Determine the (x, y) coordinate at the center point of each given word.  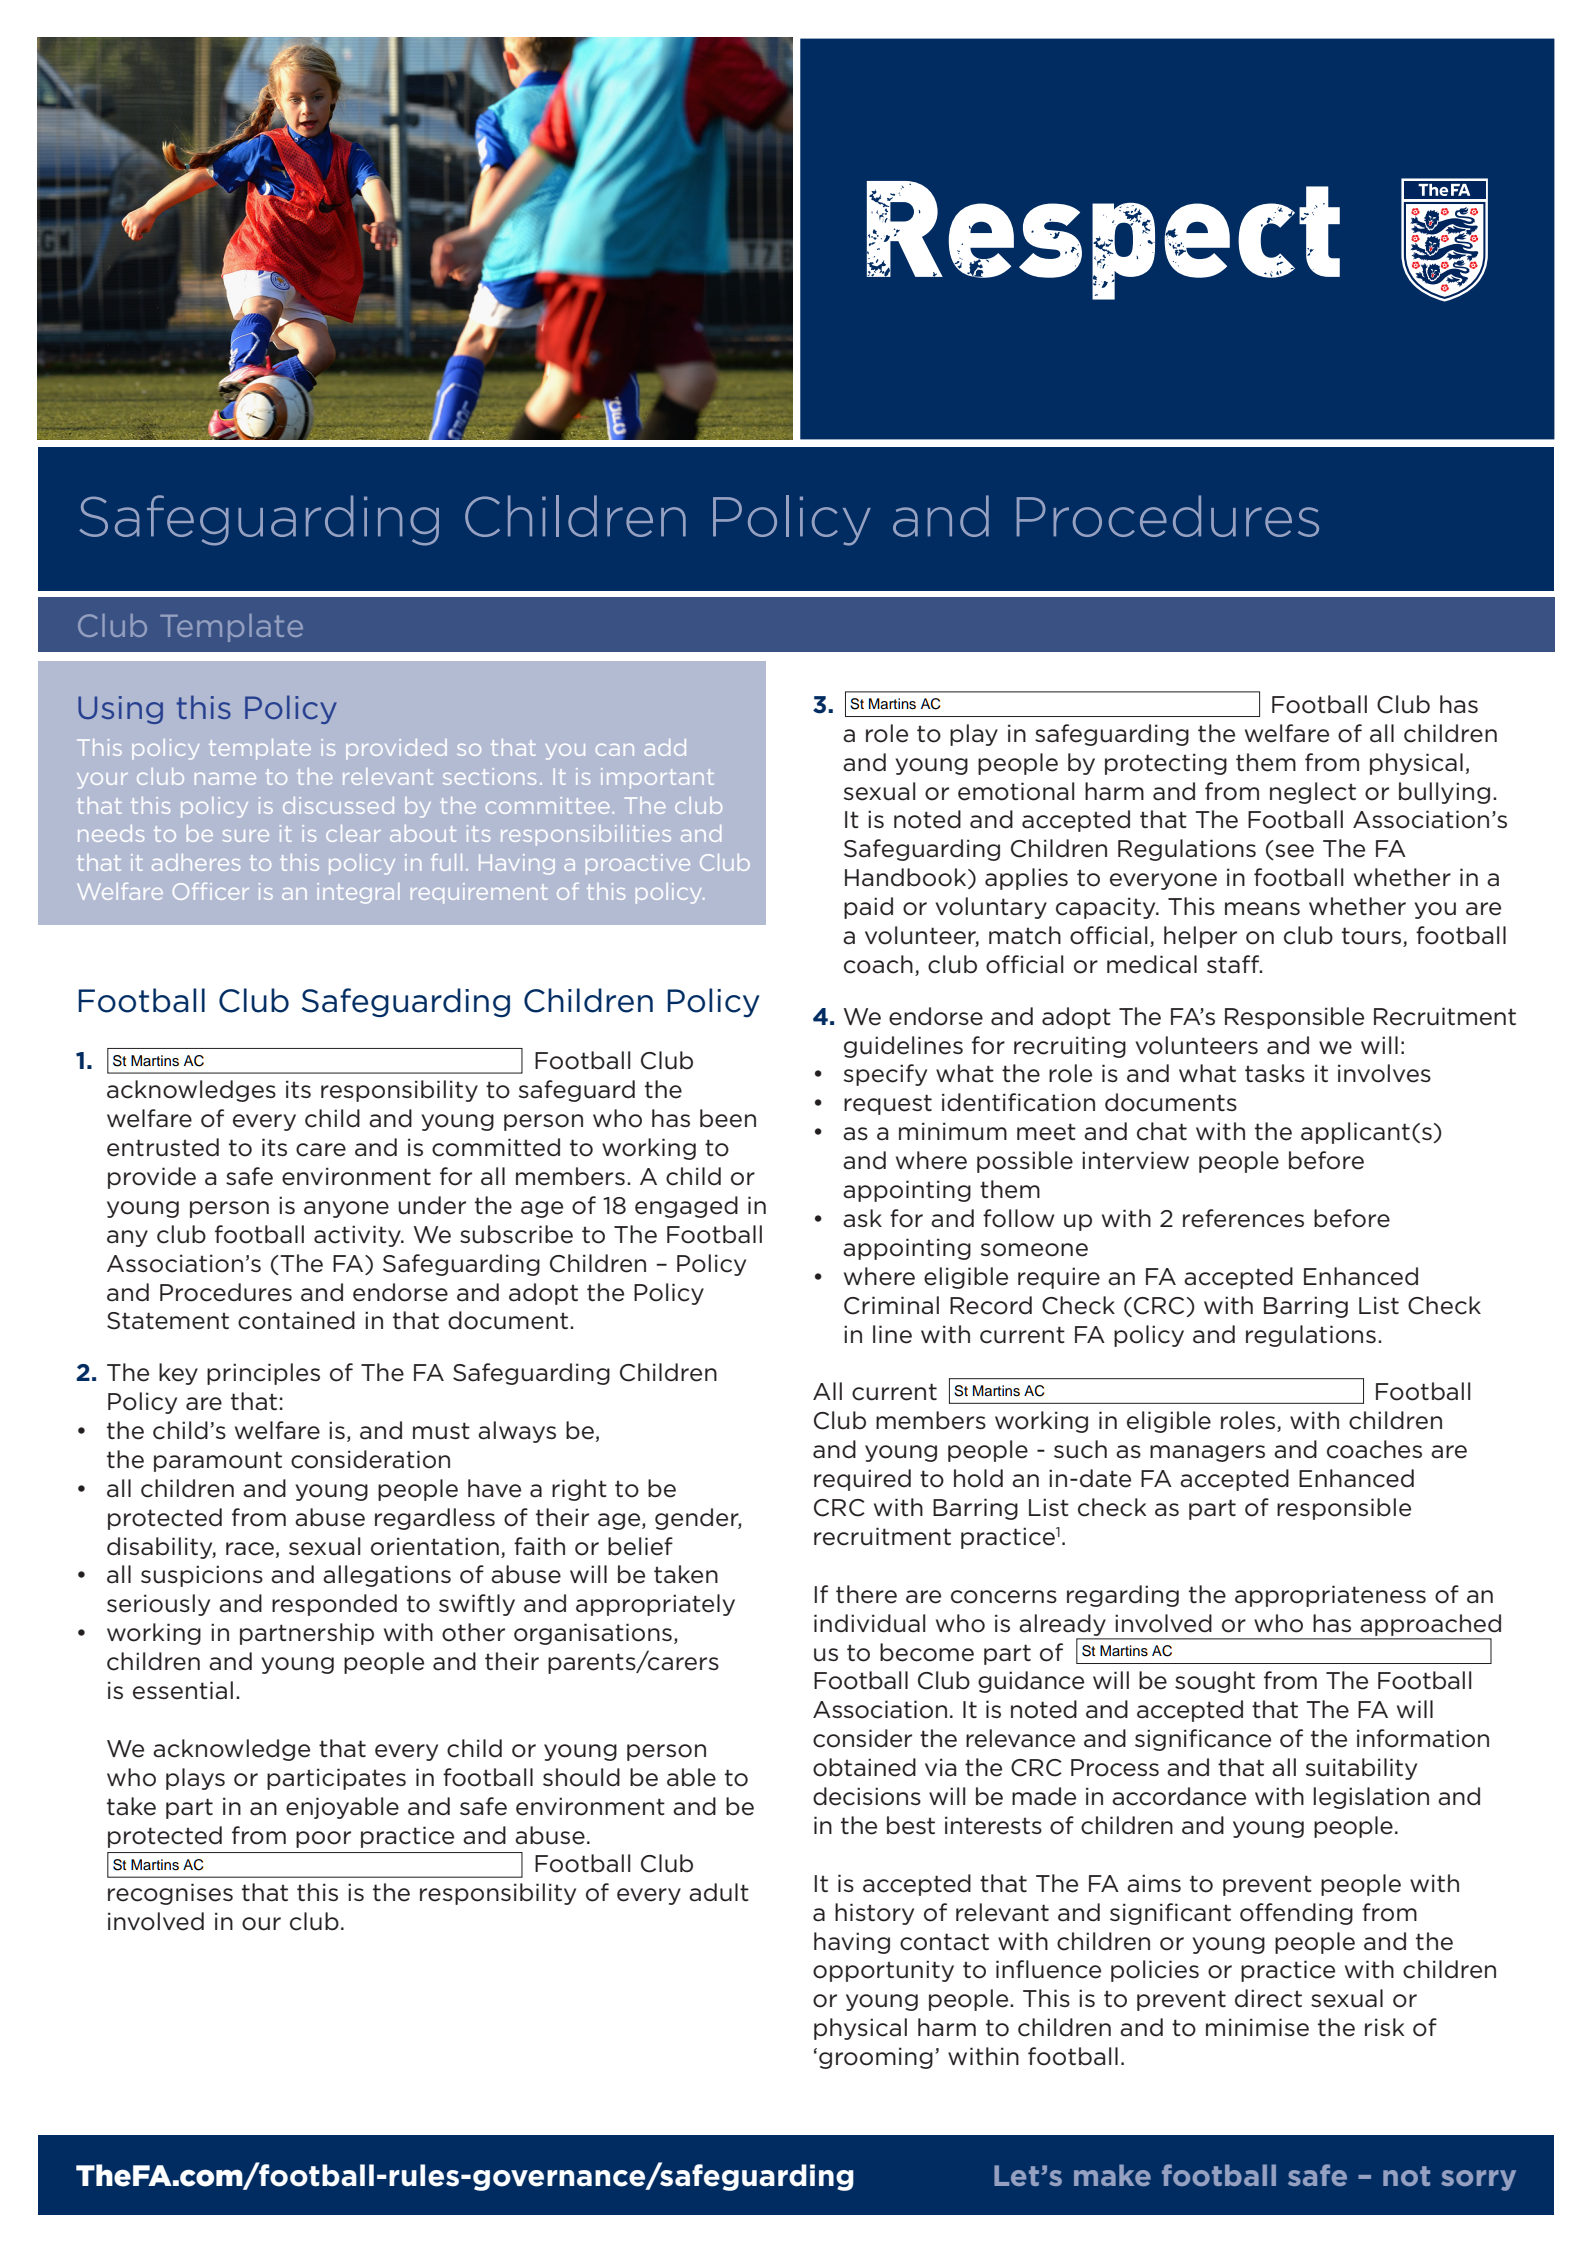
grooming (876, 2058)
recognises (170, 1894)
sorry (1478, 2180)
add (665, 747)
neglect (1313, 793)
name (225, 779)
